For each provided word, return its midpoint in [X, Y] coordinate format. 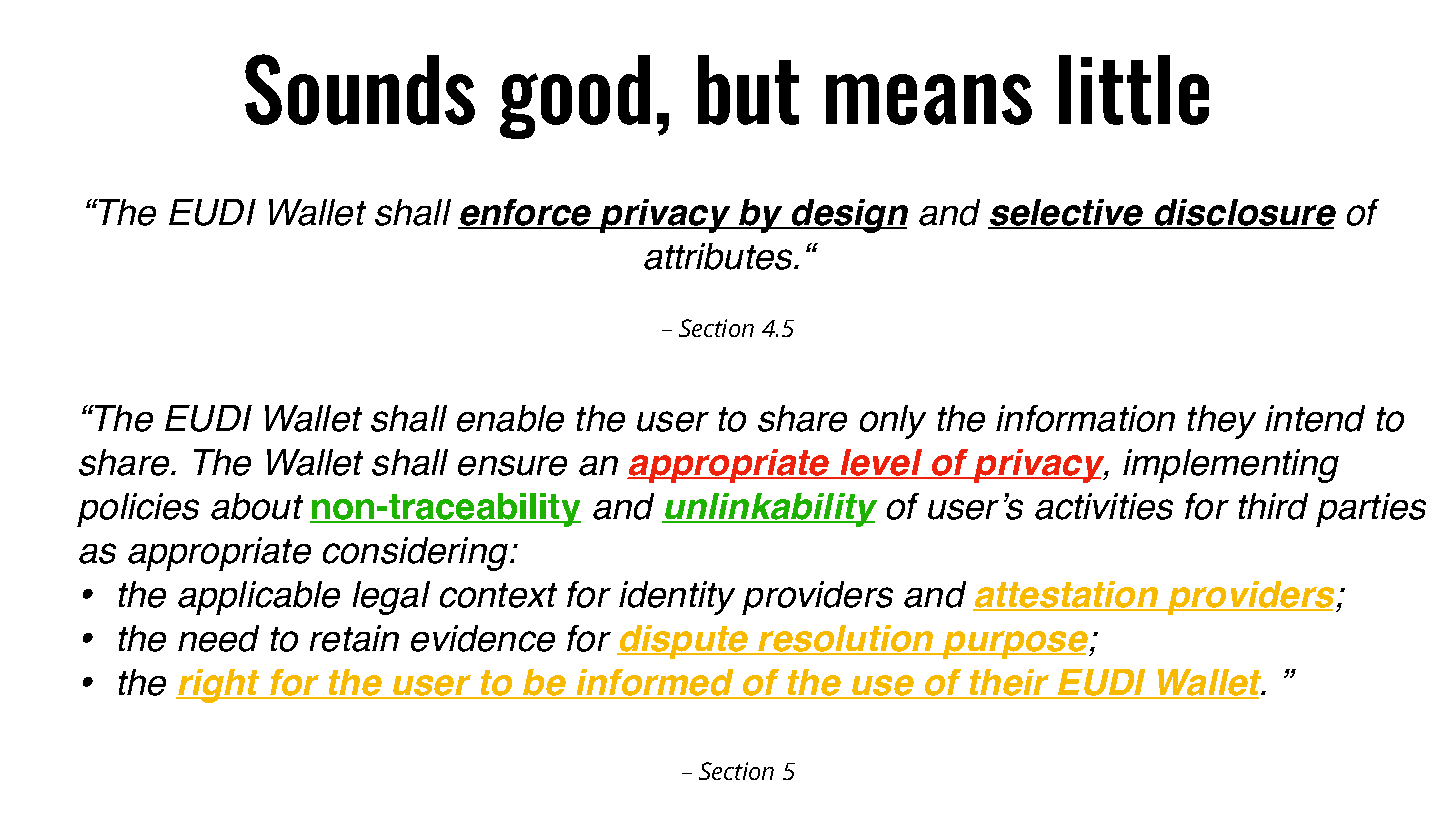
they [1222, 422]
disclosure [1244, 213]
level [881, 464]
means [929, 99]
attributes [720, 256]
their [1010, 683]
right [219, 686]
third [1273, 506]
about [257, 506]
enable [510, 418]
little [1134, 90]
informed [655, 683]
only [893, 422]
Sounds [360, 89]
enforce [526, 213]
